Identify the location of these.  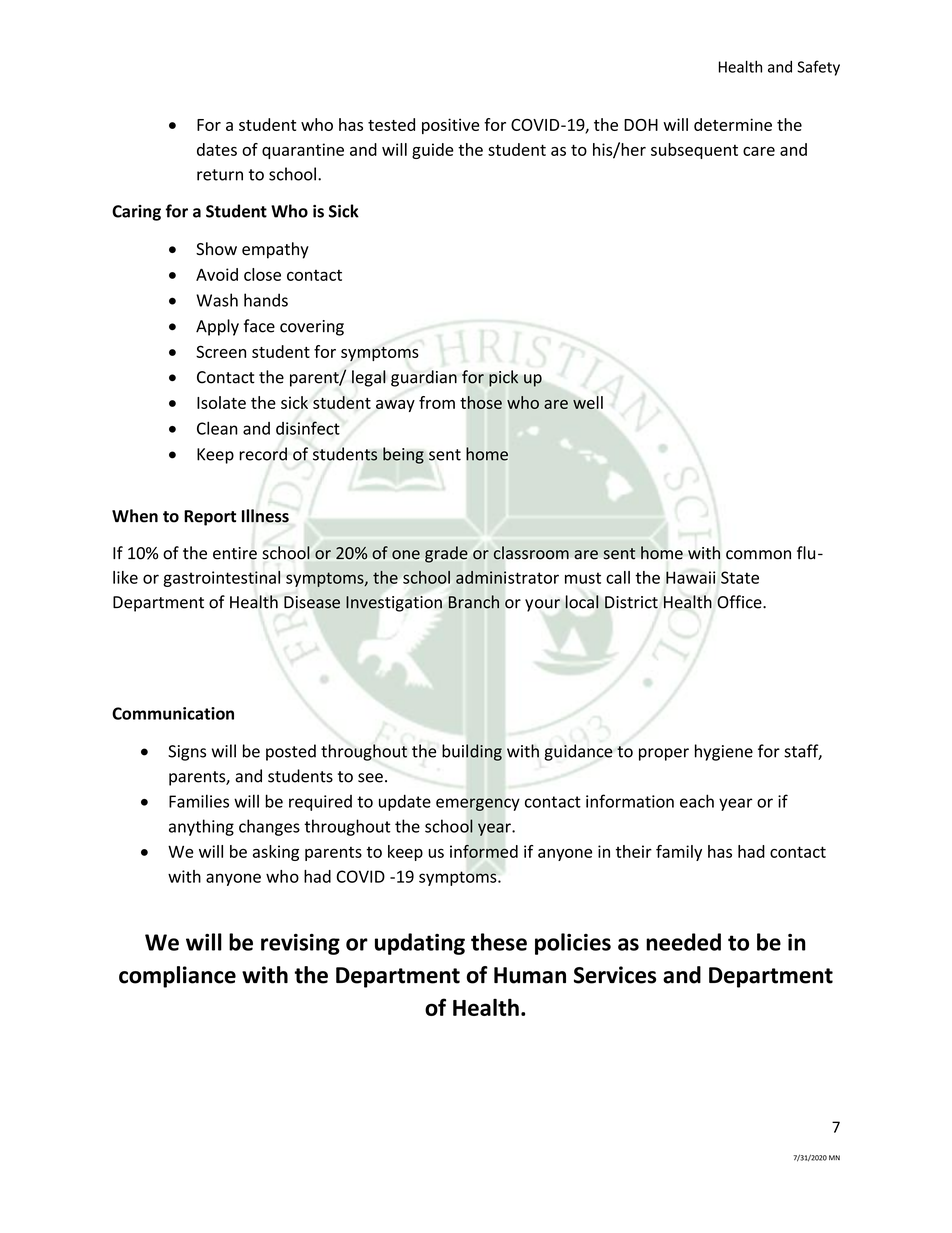
(499, 942).
